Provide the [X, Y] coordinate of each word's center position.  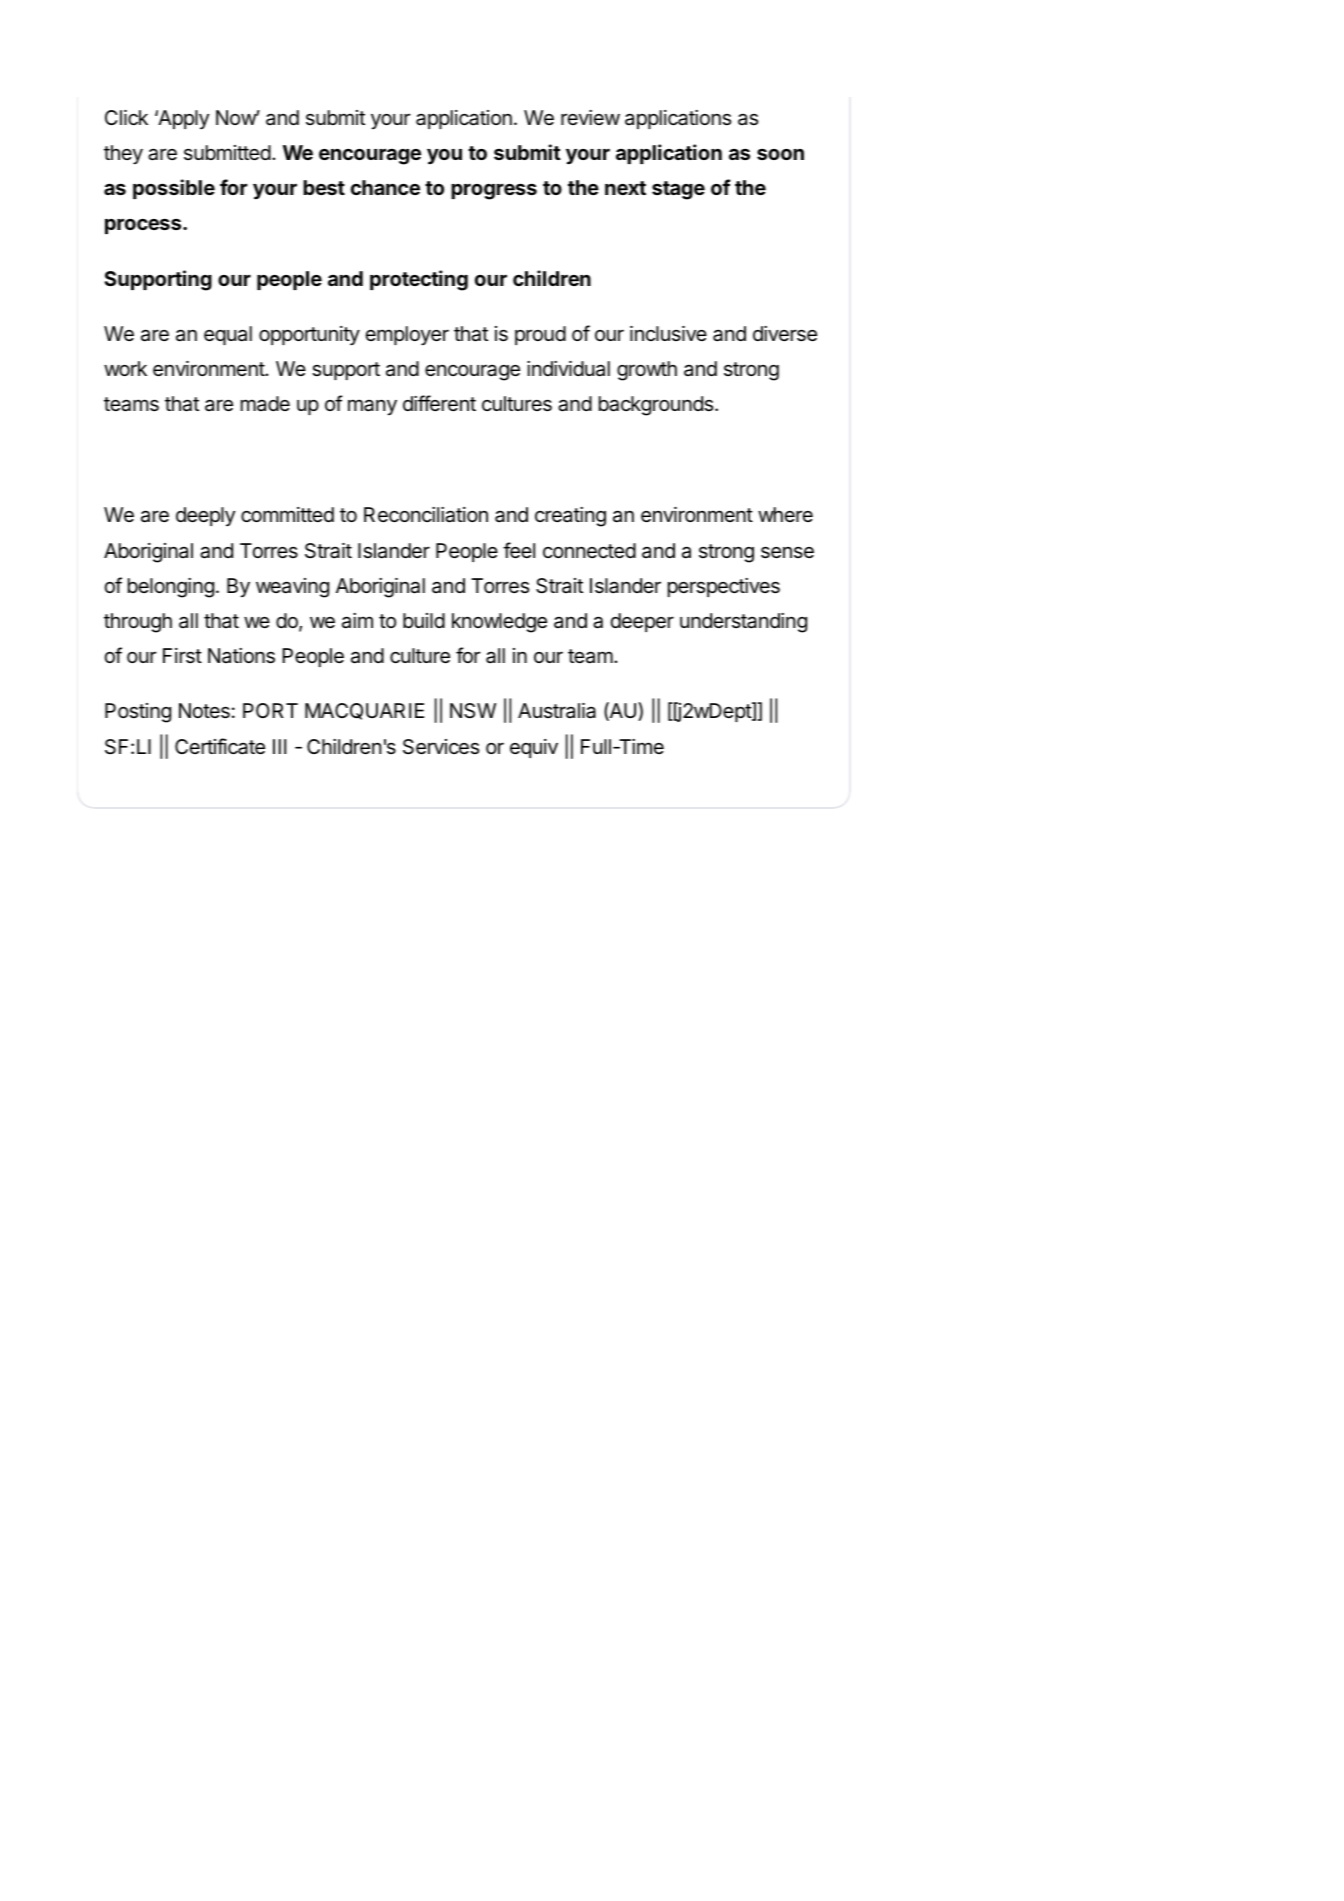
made [265, 403]
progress [494, 191]
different [439, 403]
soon [780, 154]
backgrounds [657, 406]
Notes [204, 711]
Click [126, 117]
